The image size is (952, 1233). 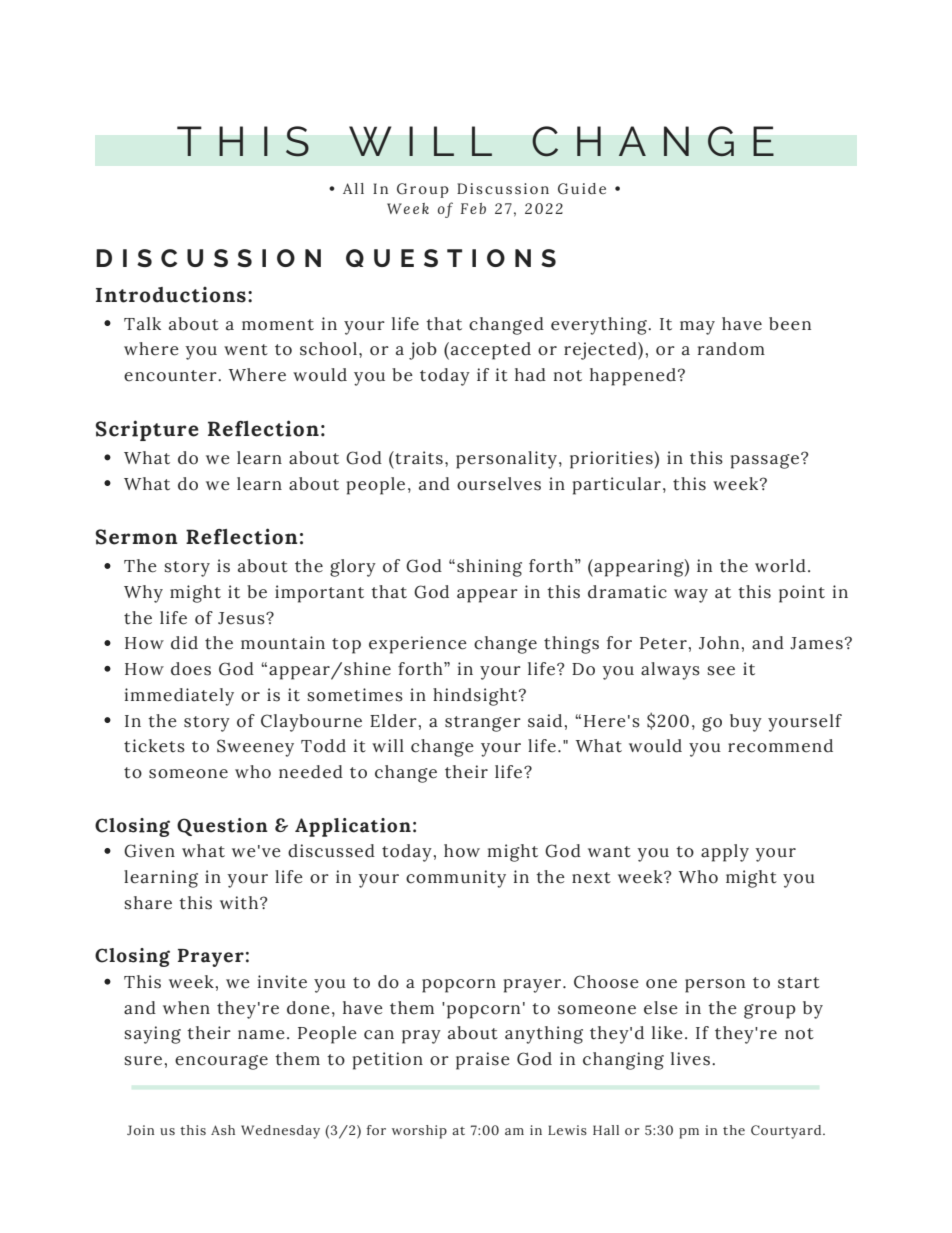 I want to click on Ash, so click(x=223, y=1130).
